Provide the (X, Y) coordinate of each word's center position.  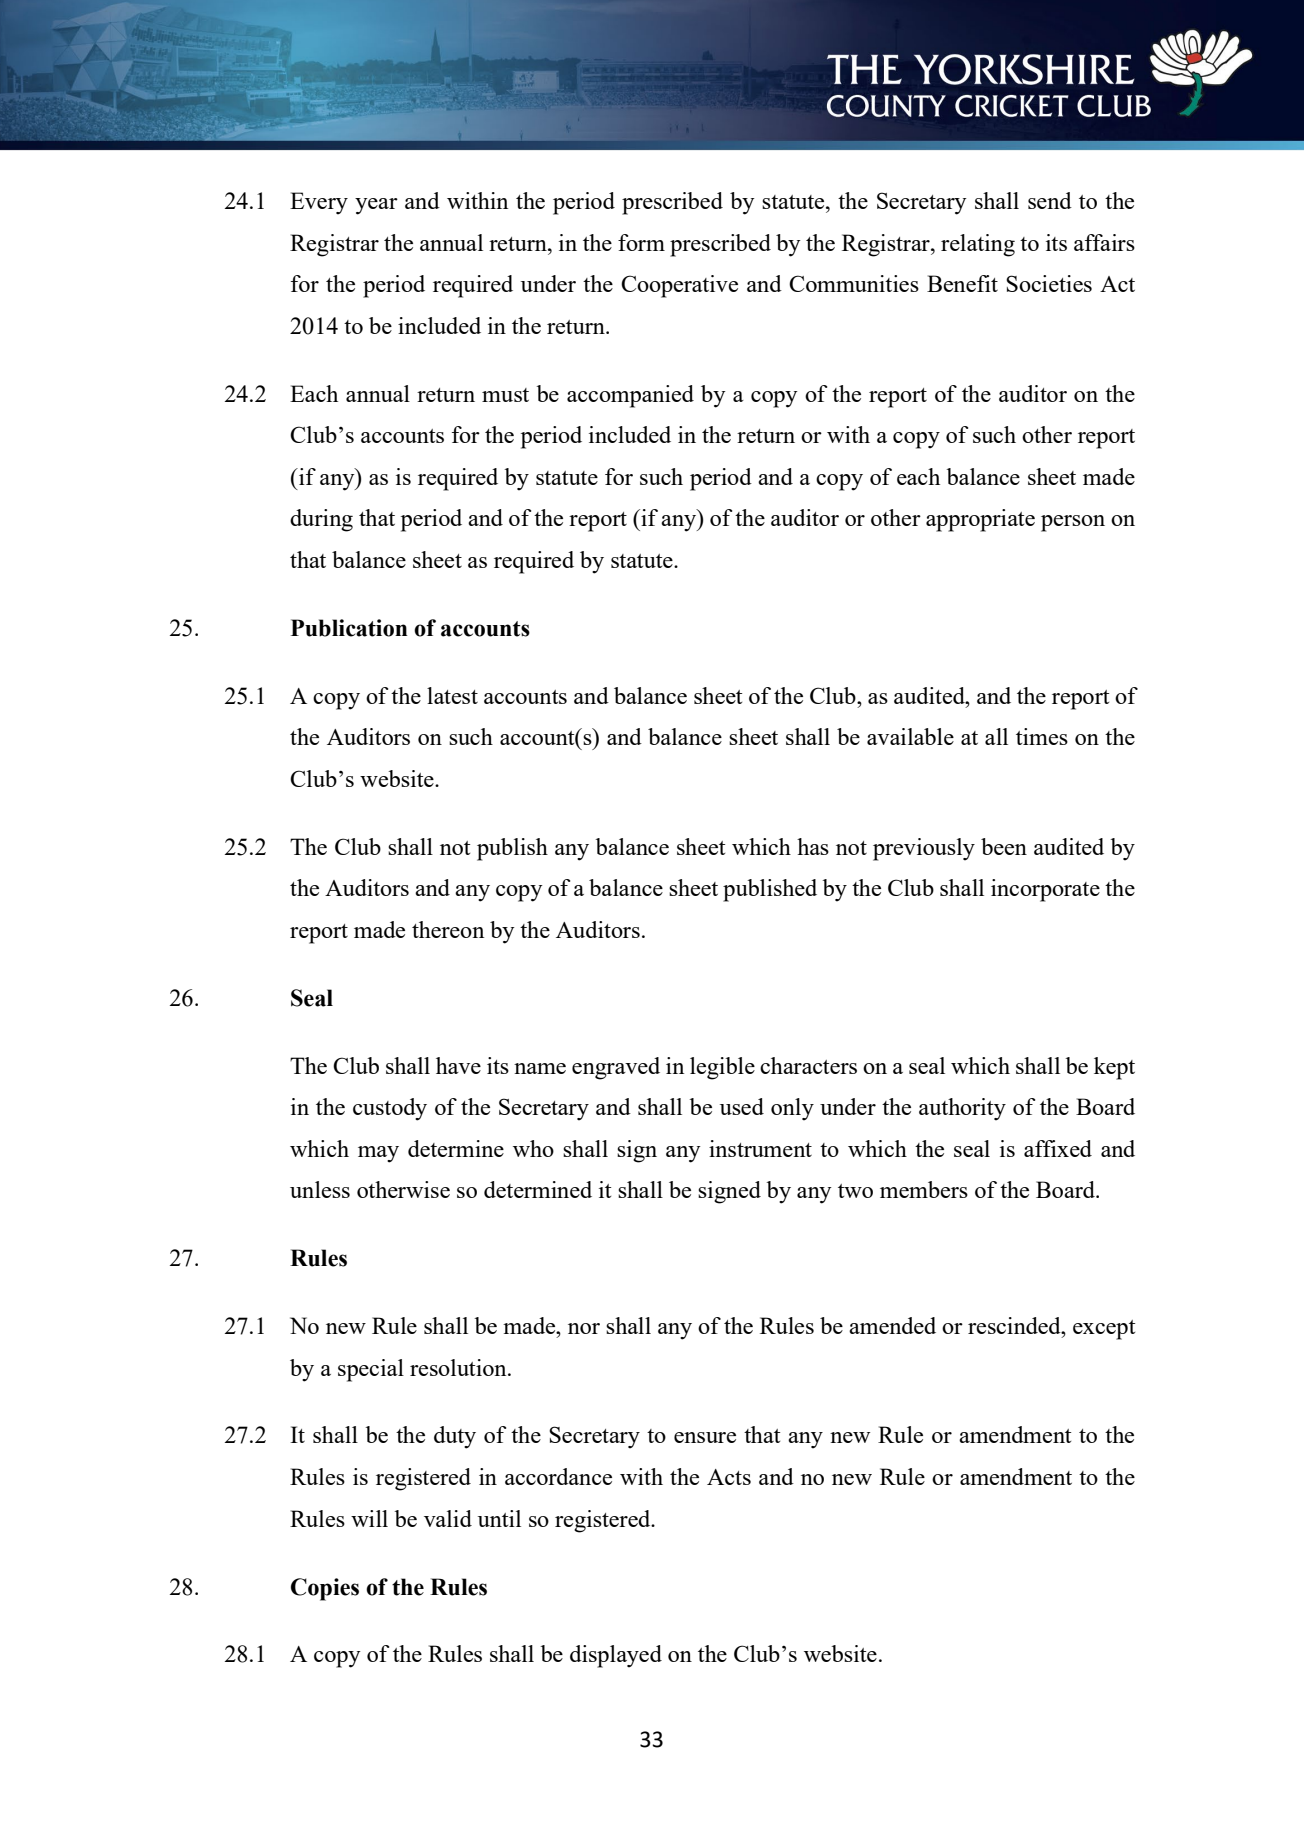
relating (978, 245)
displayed (616, 1656)
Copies (325, 1589)
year (376, 206)
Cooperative (679, 286)
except (1104, 1330)
